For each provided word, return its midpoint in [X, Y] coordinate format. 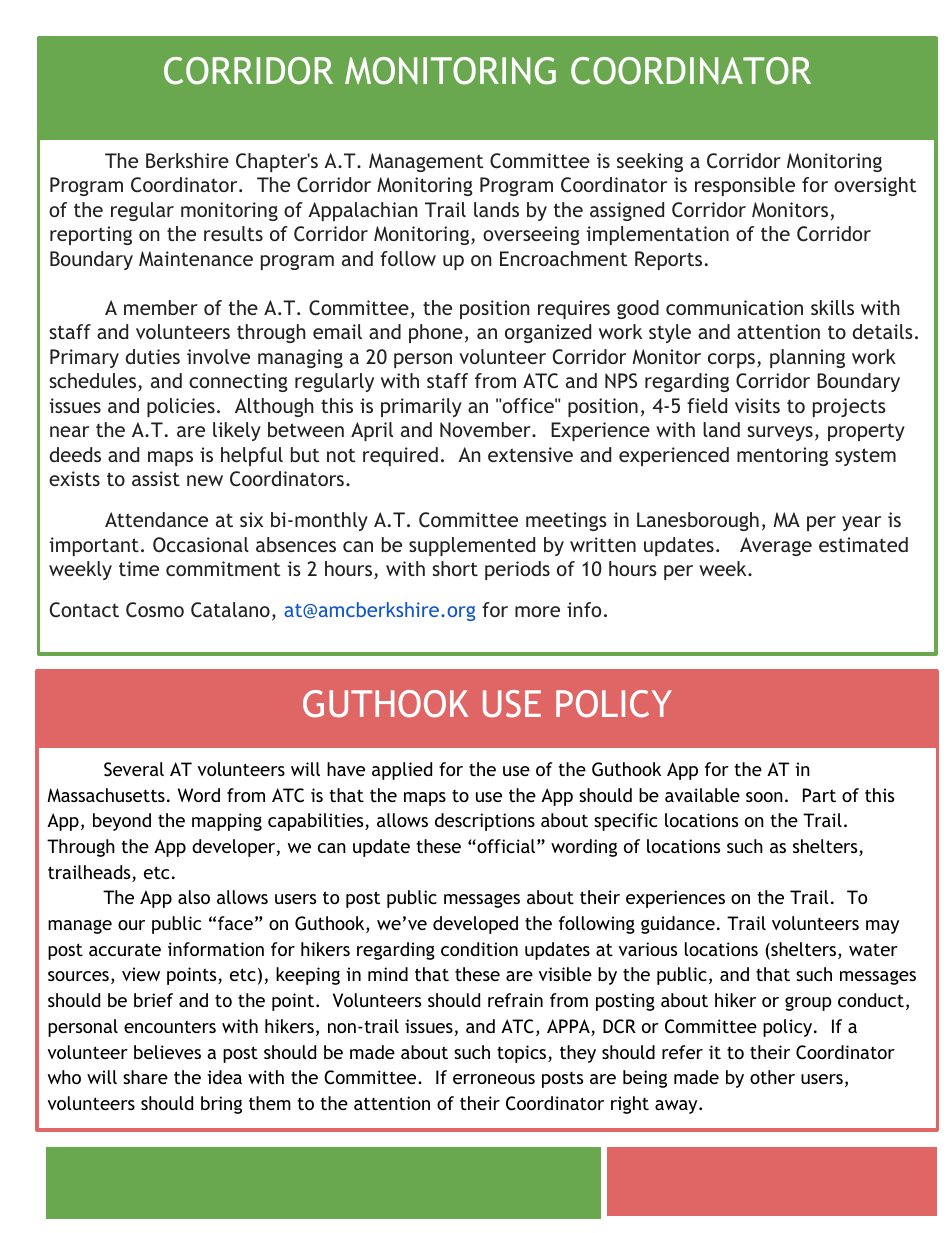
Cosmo [155, 610]
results [233, 233]
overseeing [531, 235]
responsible [745, 186]
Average [776, 546]
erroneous [494, 1079]
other [772, 1077]
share [145, 1077]
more [537, 611]
